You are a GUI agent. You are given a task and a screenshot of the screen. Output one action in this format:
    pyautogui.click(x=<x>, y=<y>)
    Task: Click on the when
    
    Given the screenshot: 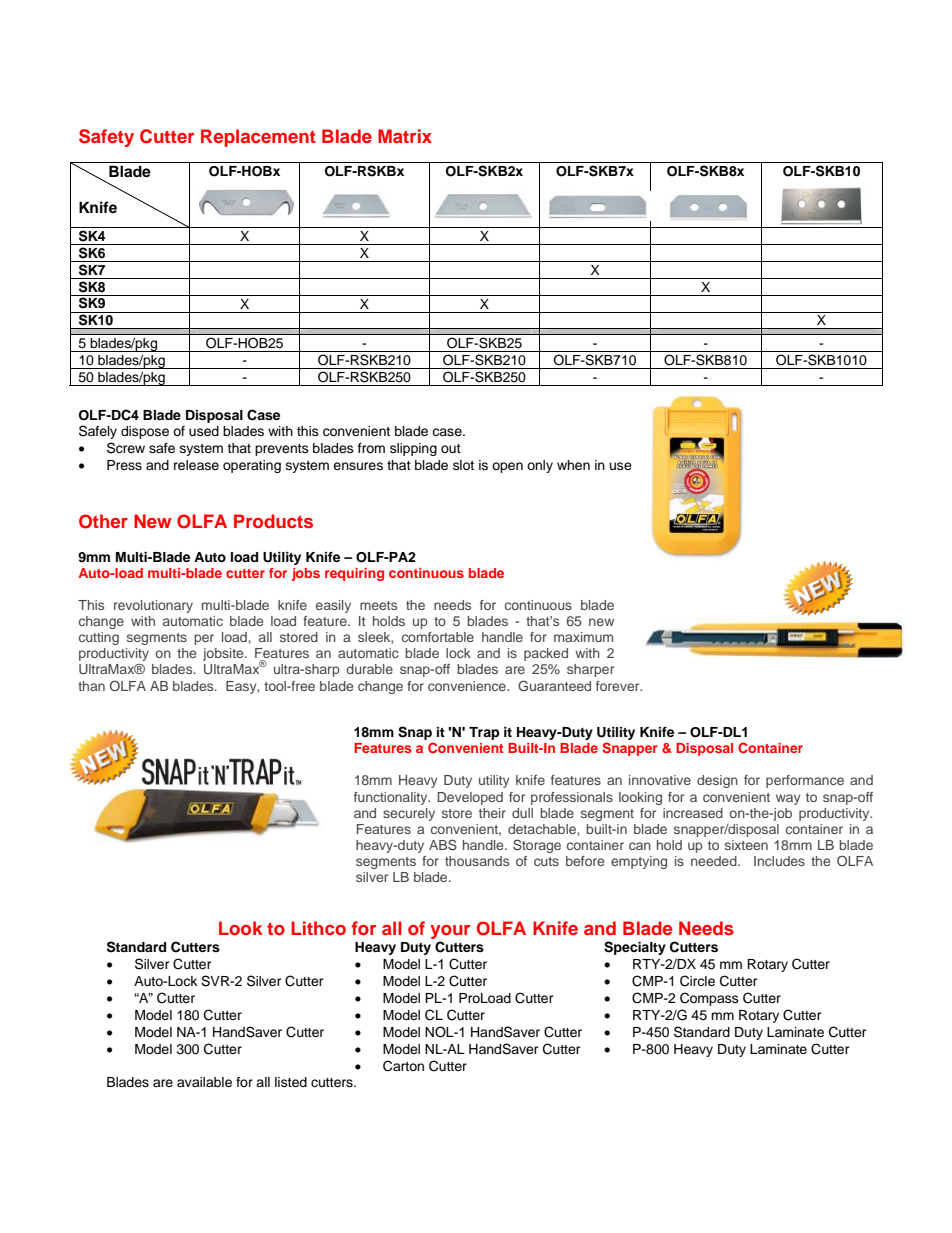 What is the action you would take?
    pyautogui.click(x=573, y=465)
